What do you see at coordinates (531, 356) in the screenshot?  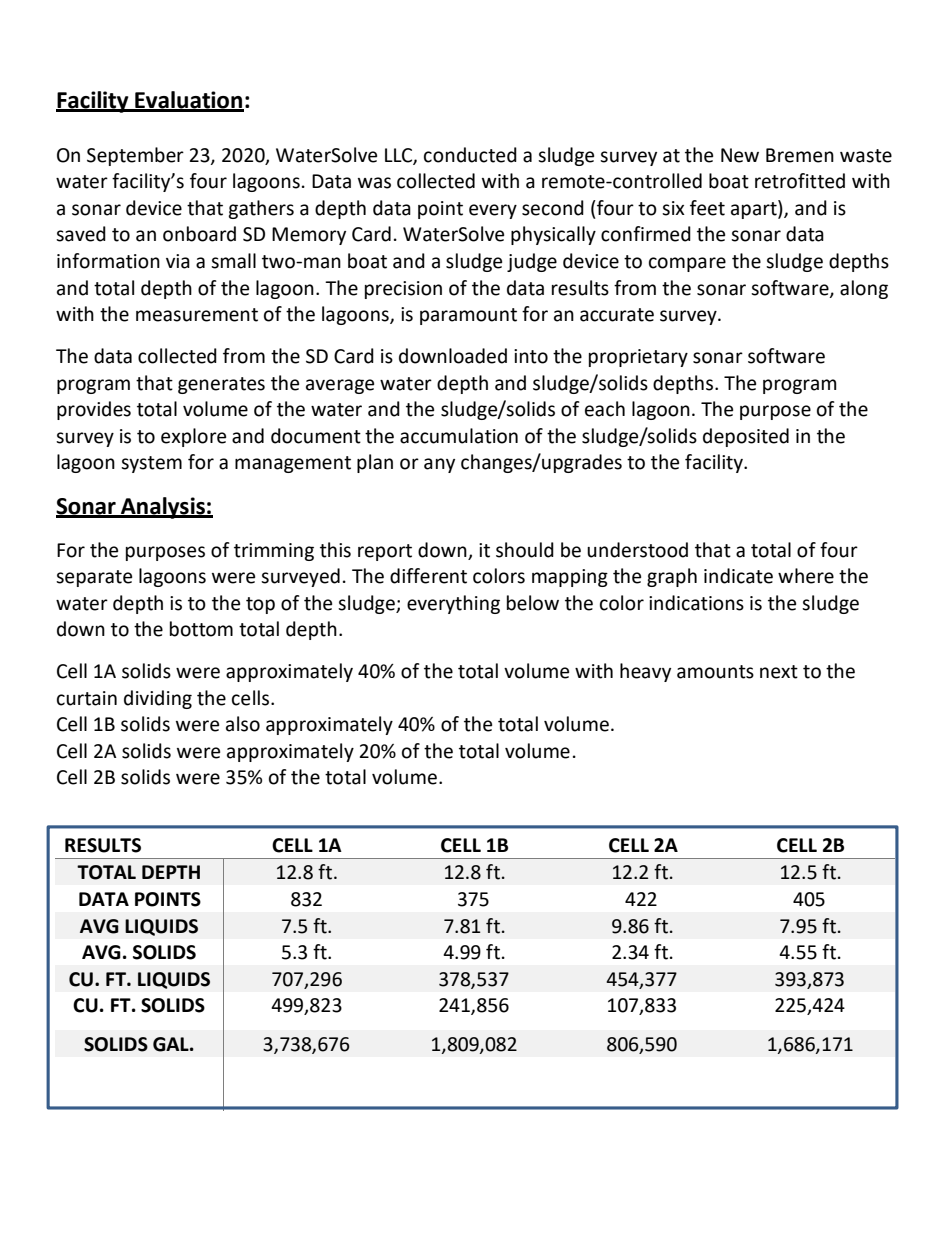 I see `into` at bounding box center [531, 356].
